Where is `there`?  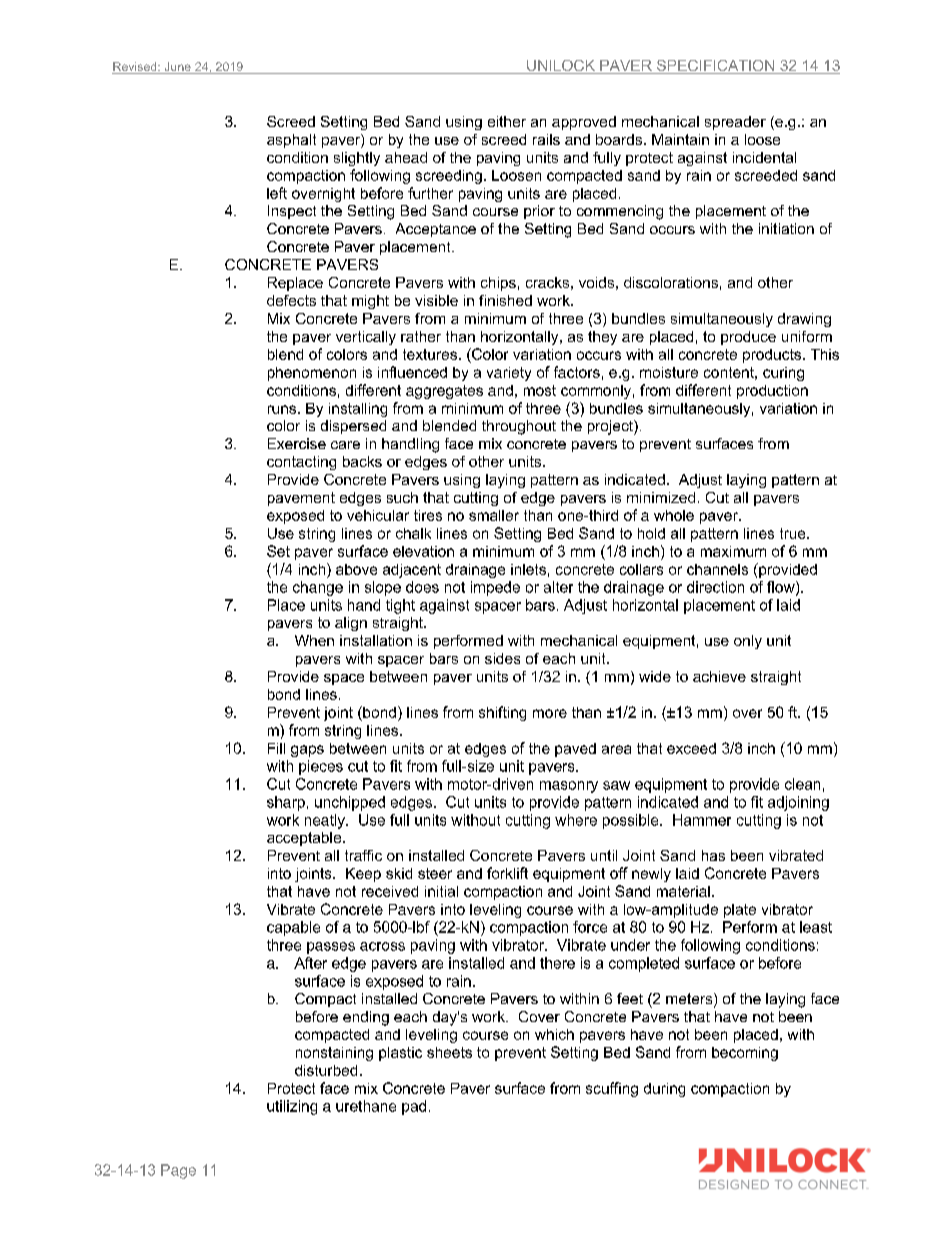 there is located at coordinates (557, 963).
